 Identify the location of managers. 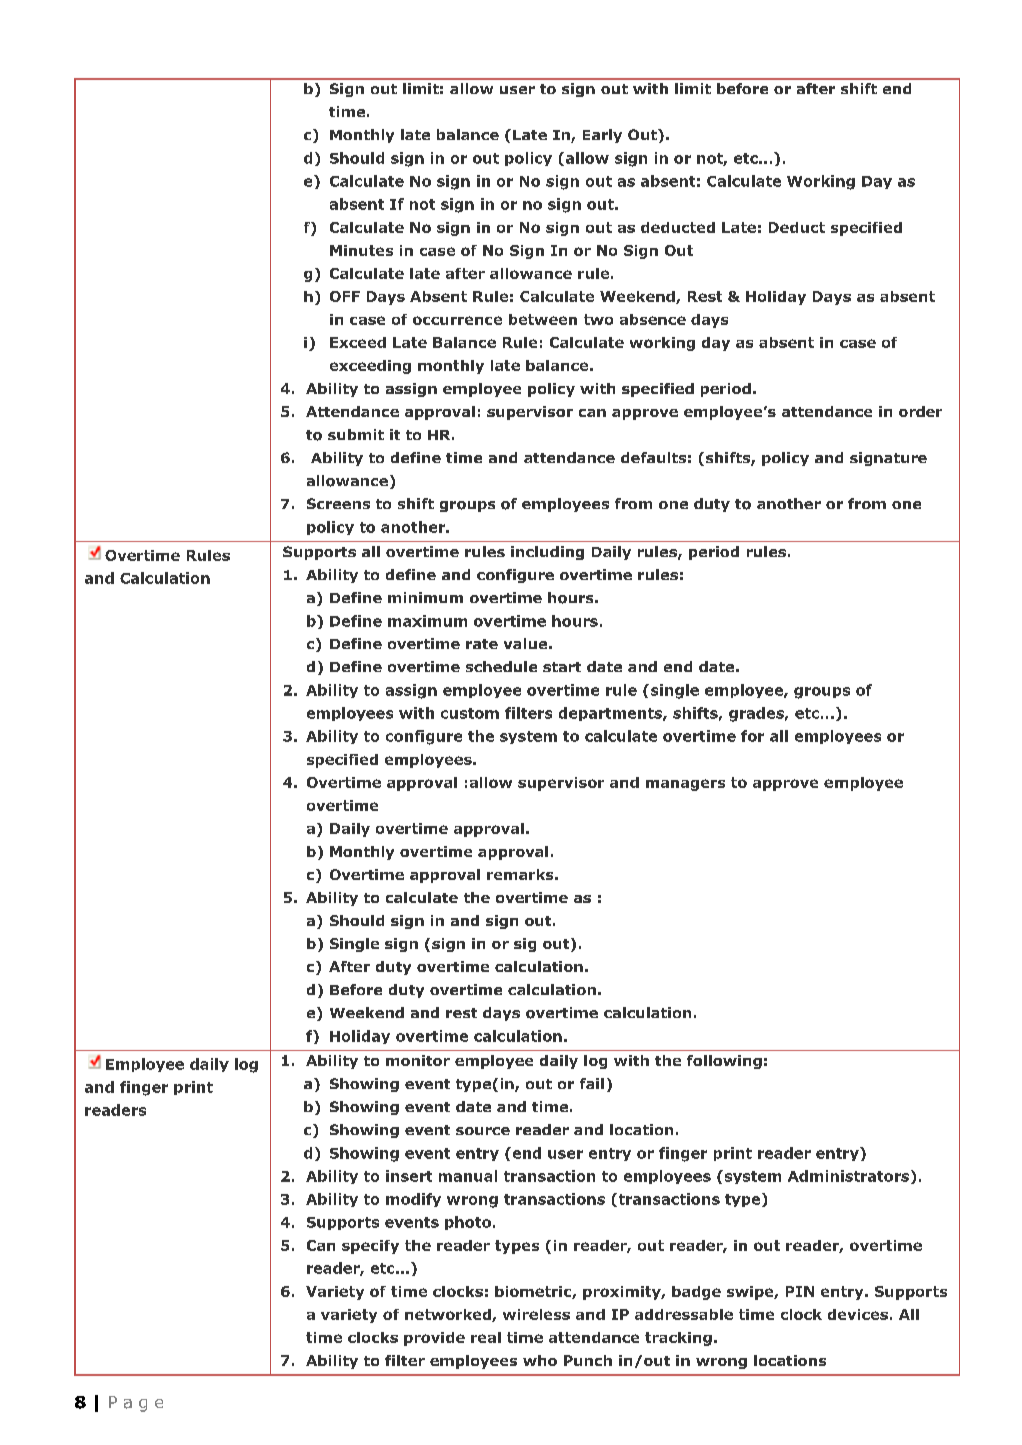
(685, 785).
